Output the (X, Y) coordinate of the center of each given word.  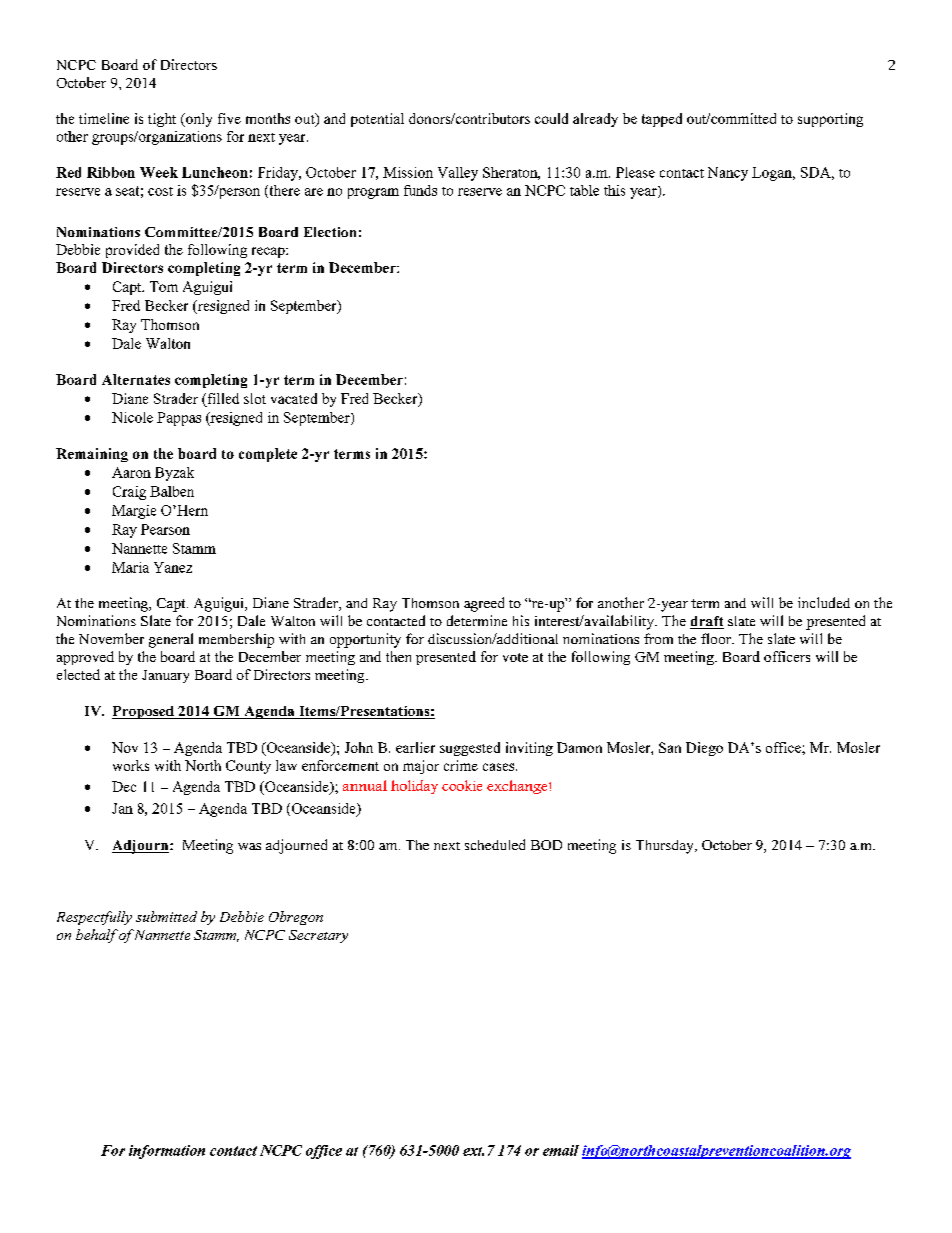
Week (159, 172)
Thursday (666, 847)
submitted (166, 916)
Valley (458, 174)
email (561, 1150)
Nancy (728, 174)
